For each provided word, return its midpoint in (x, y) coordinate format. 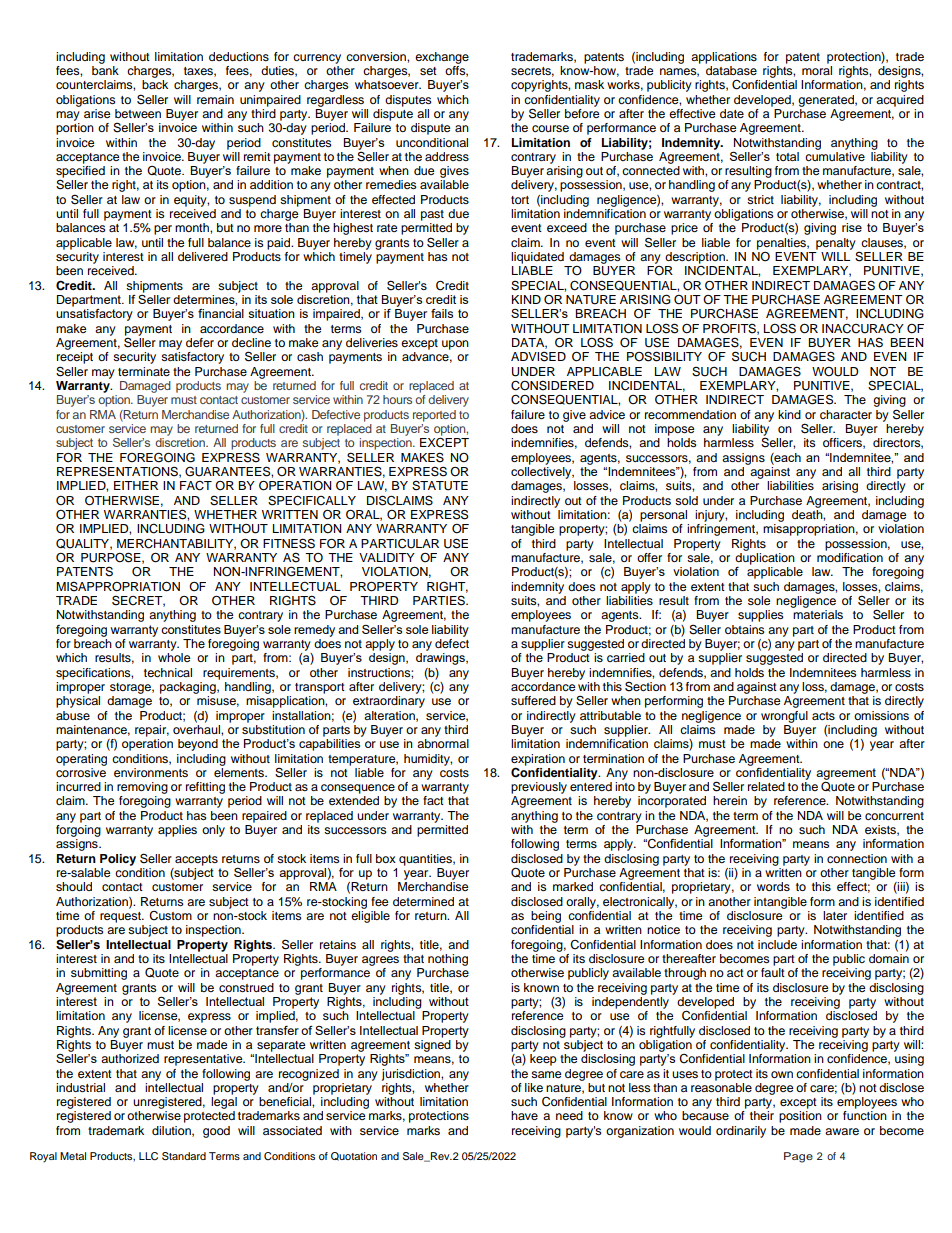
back (155, 84)
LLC (148, 1156)
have (524, 1115)
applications (724, 58)
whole (174, 657)
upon (455, 345)
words (773, 886)
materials (818, 614)
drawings (441, 659)
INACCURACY (863, 329)
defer (200, 342)
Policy (118, 860)
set (428, 71)
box (386, 858)
